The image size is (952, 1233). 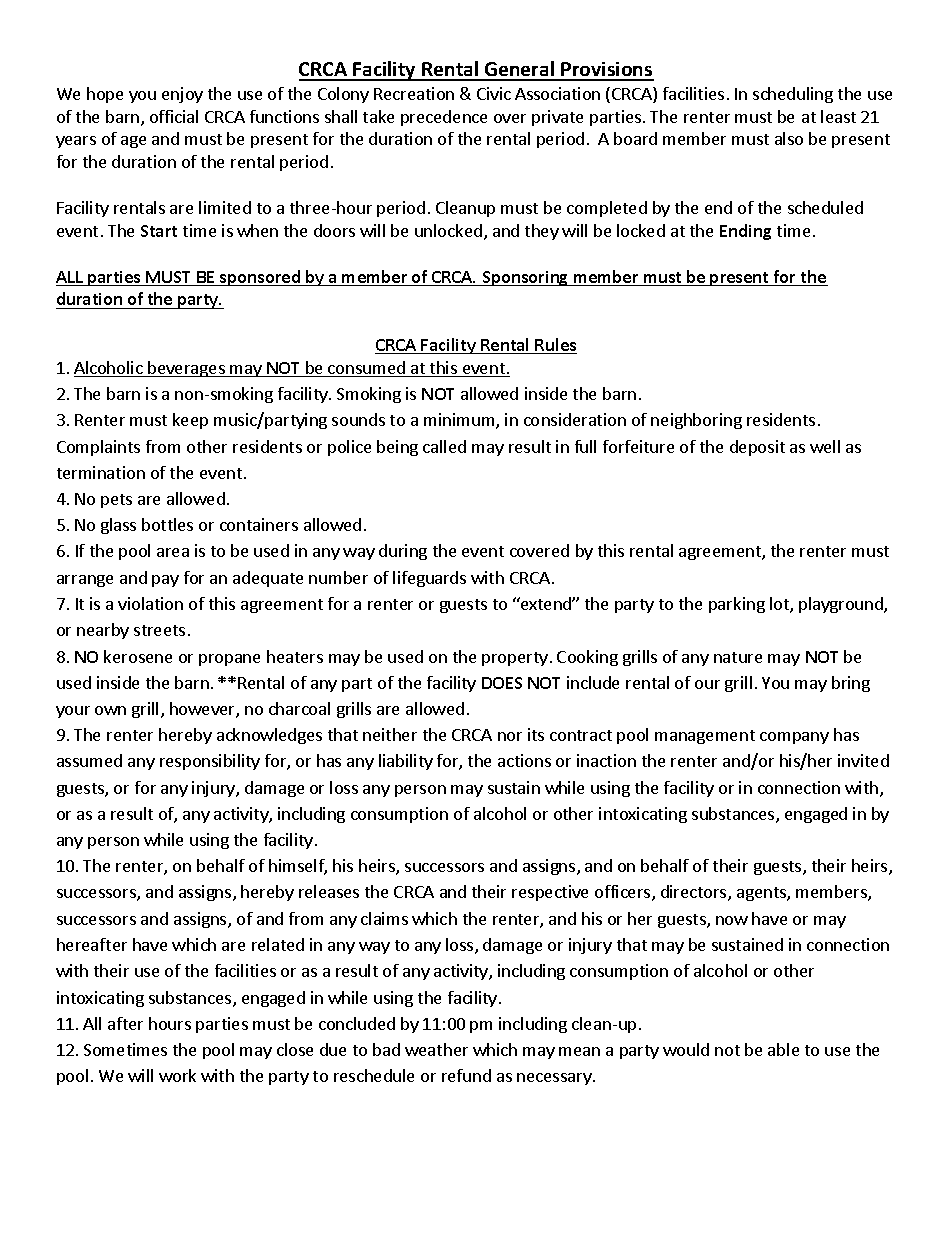 What do you see at coordinates (783, 1049) in the page?
I see `able` at bounding box center [783, 1049].
